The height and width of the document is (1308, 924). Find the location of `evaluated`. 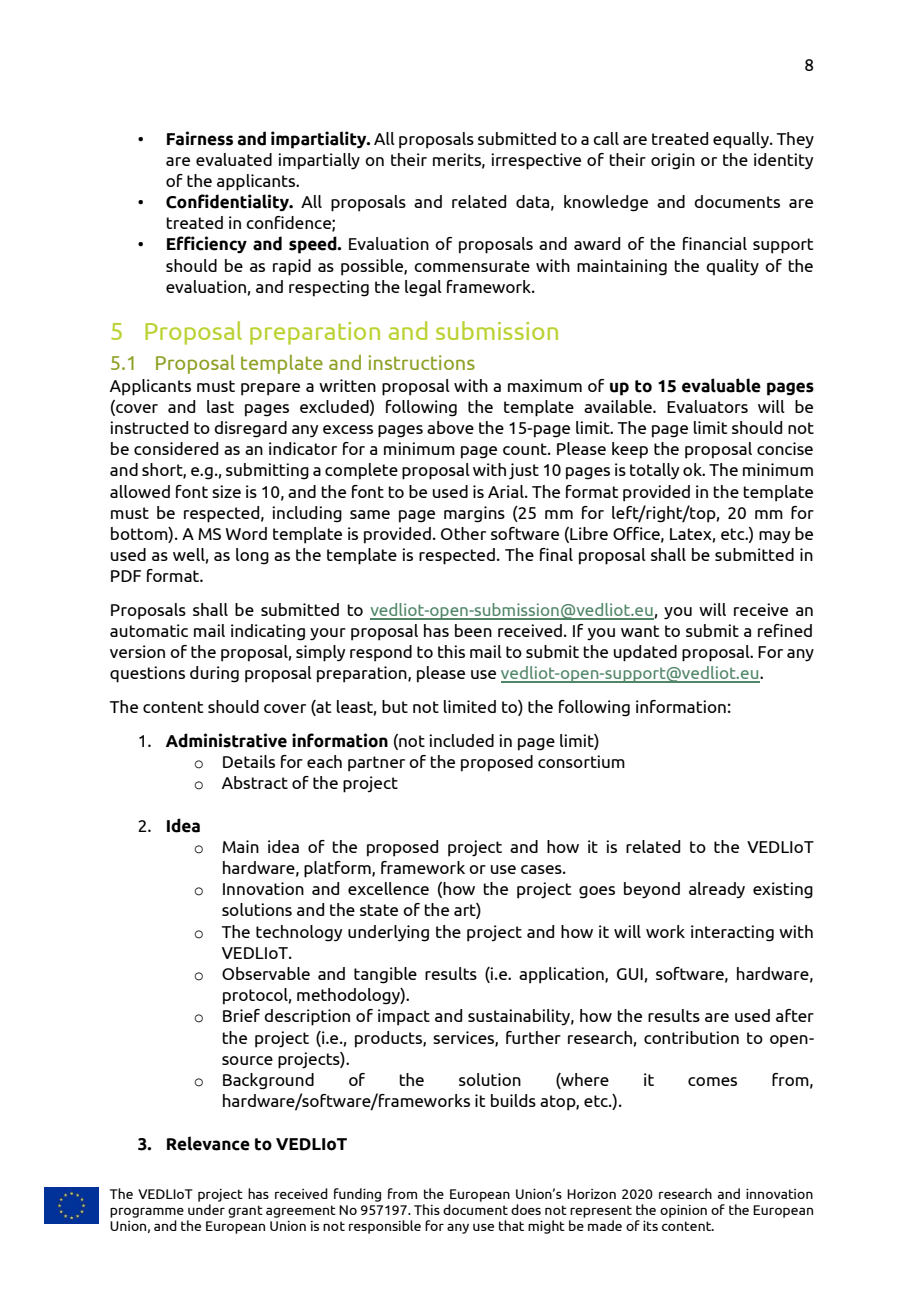

evaluated is located at coordinates (234, 159).
